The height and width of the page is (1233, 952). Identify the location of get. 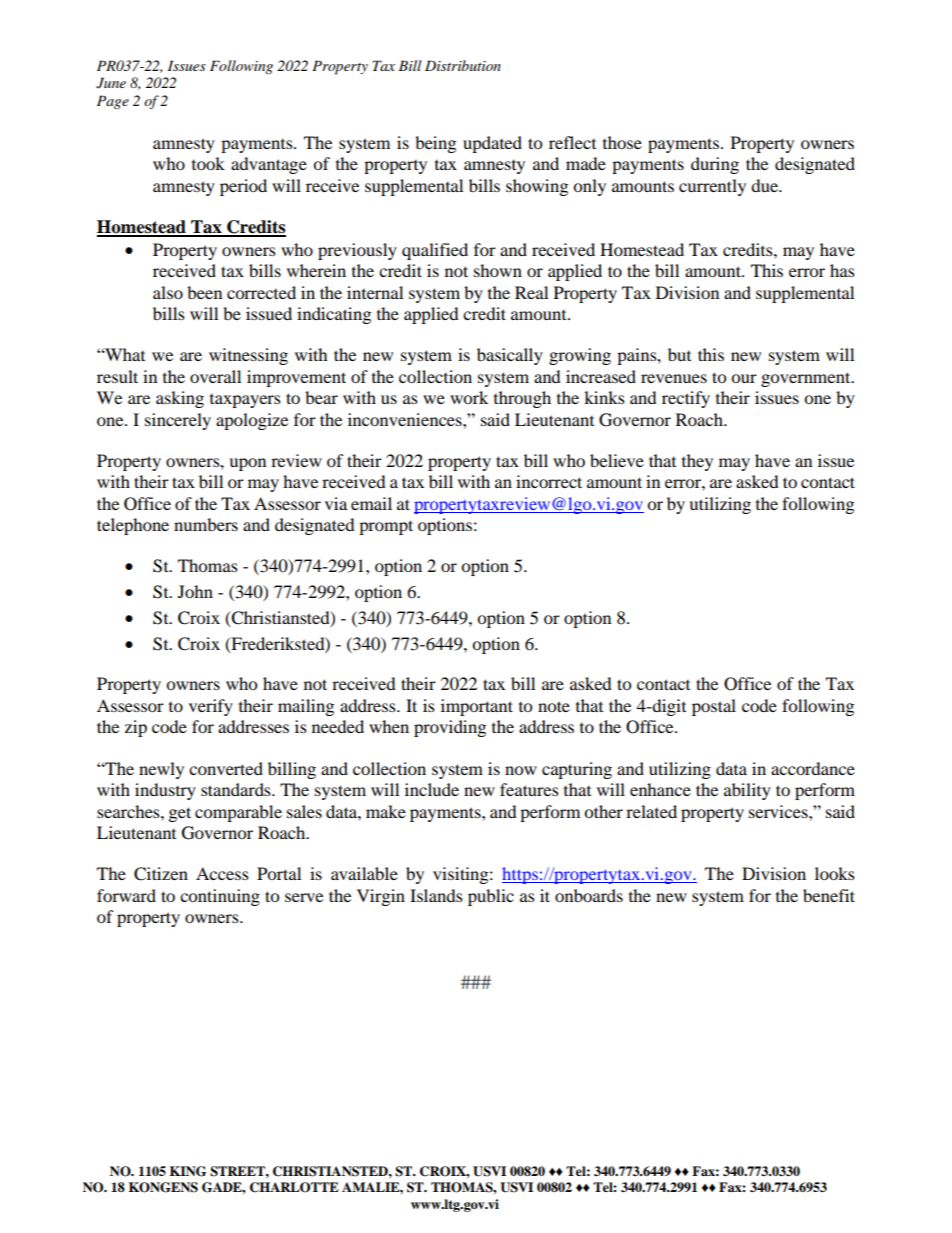
(180, 814).
